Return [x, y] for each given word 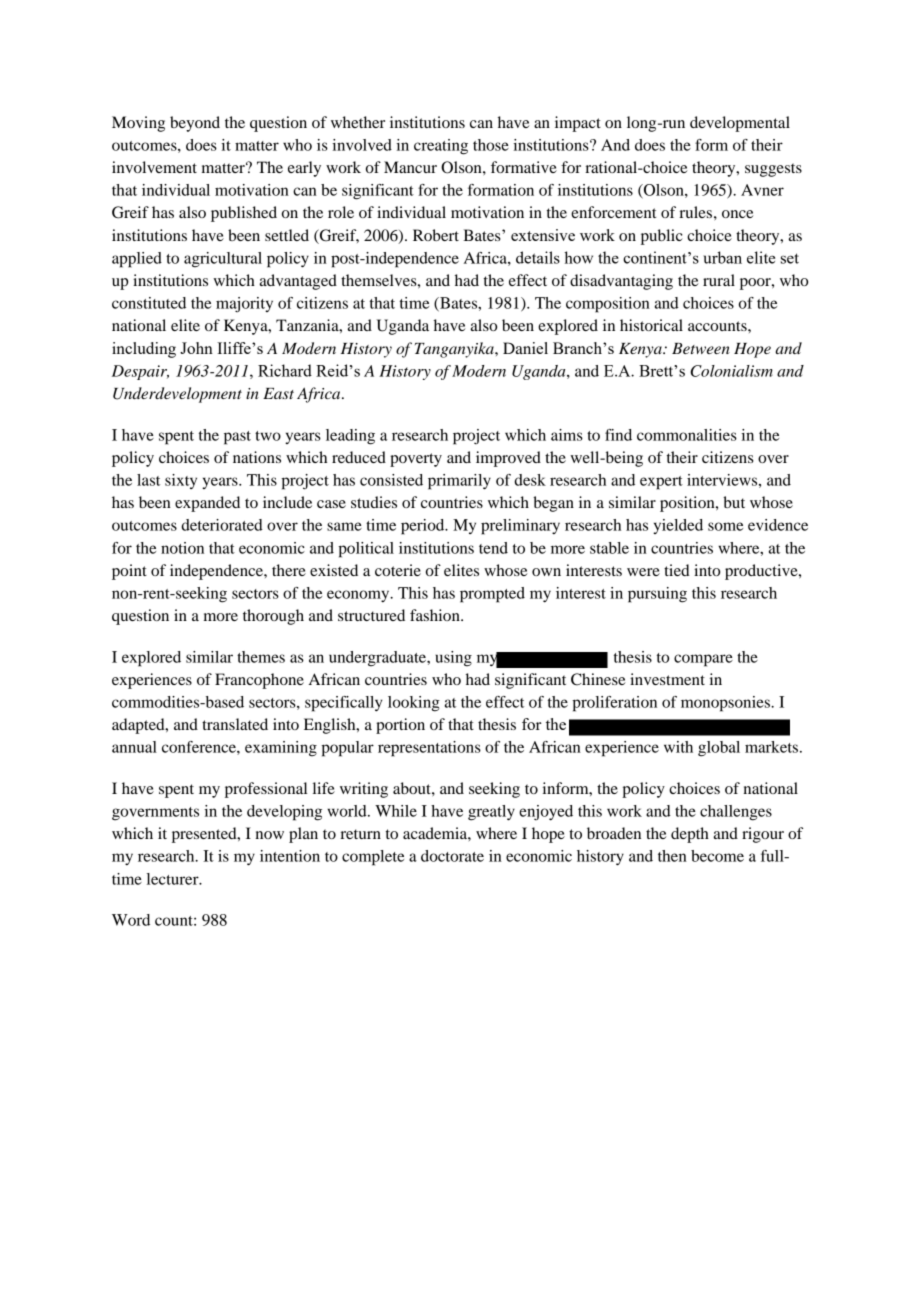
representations [429, 749]
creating [441, 147]
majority [244, 304]
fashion [436, 615]
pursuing [657, 595]
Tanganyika [455, 350]
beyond [195, 124]
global [719, 749]
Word [131, 920]
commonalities [687, 435]
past [237, 438]
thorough [273, 617]
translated [235, 724]
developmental [740, 124]
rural [719, 280]
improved [508, 459]
